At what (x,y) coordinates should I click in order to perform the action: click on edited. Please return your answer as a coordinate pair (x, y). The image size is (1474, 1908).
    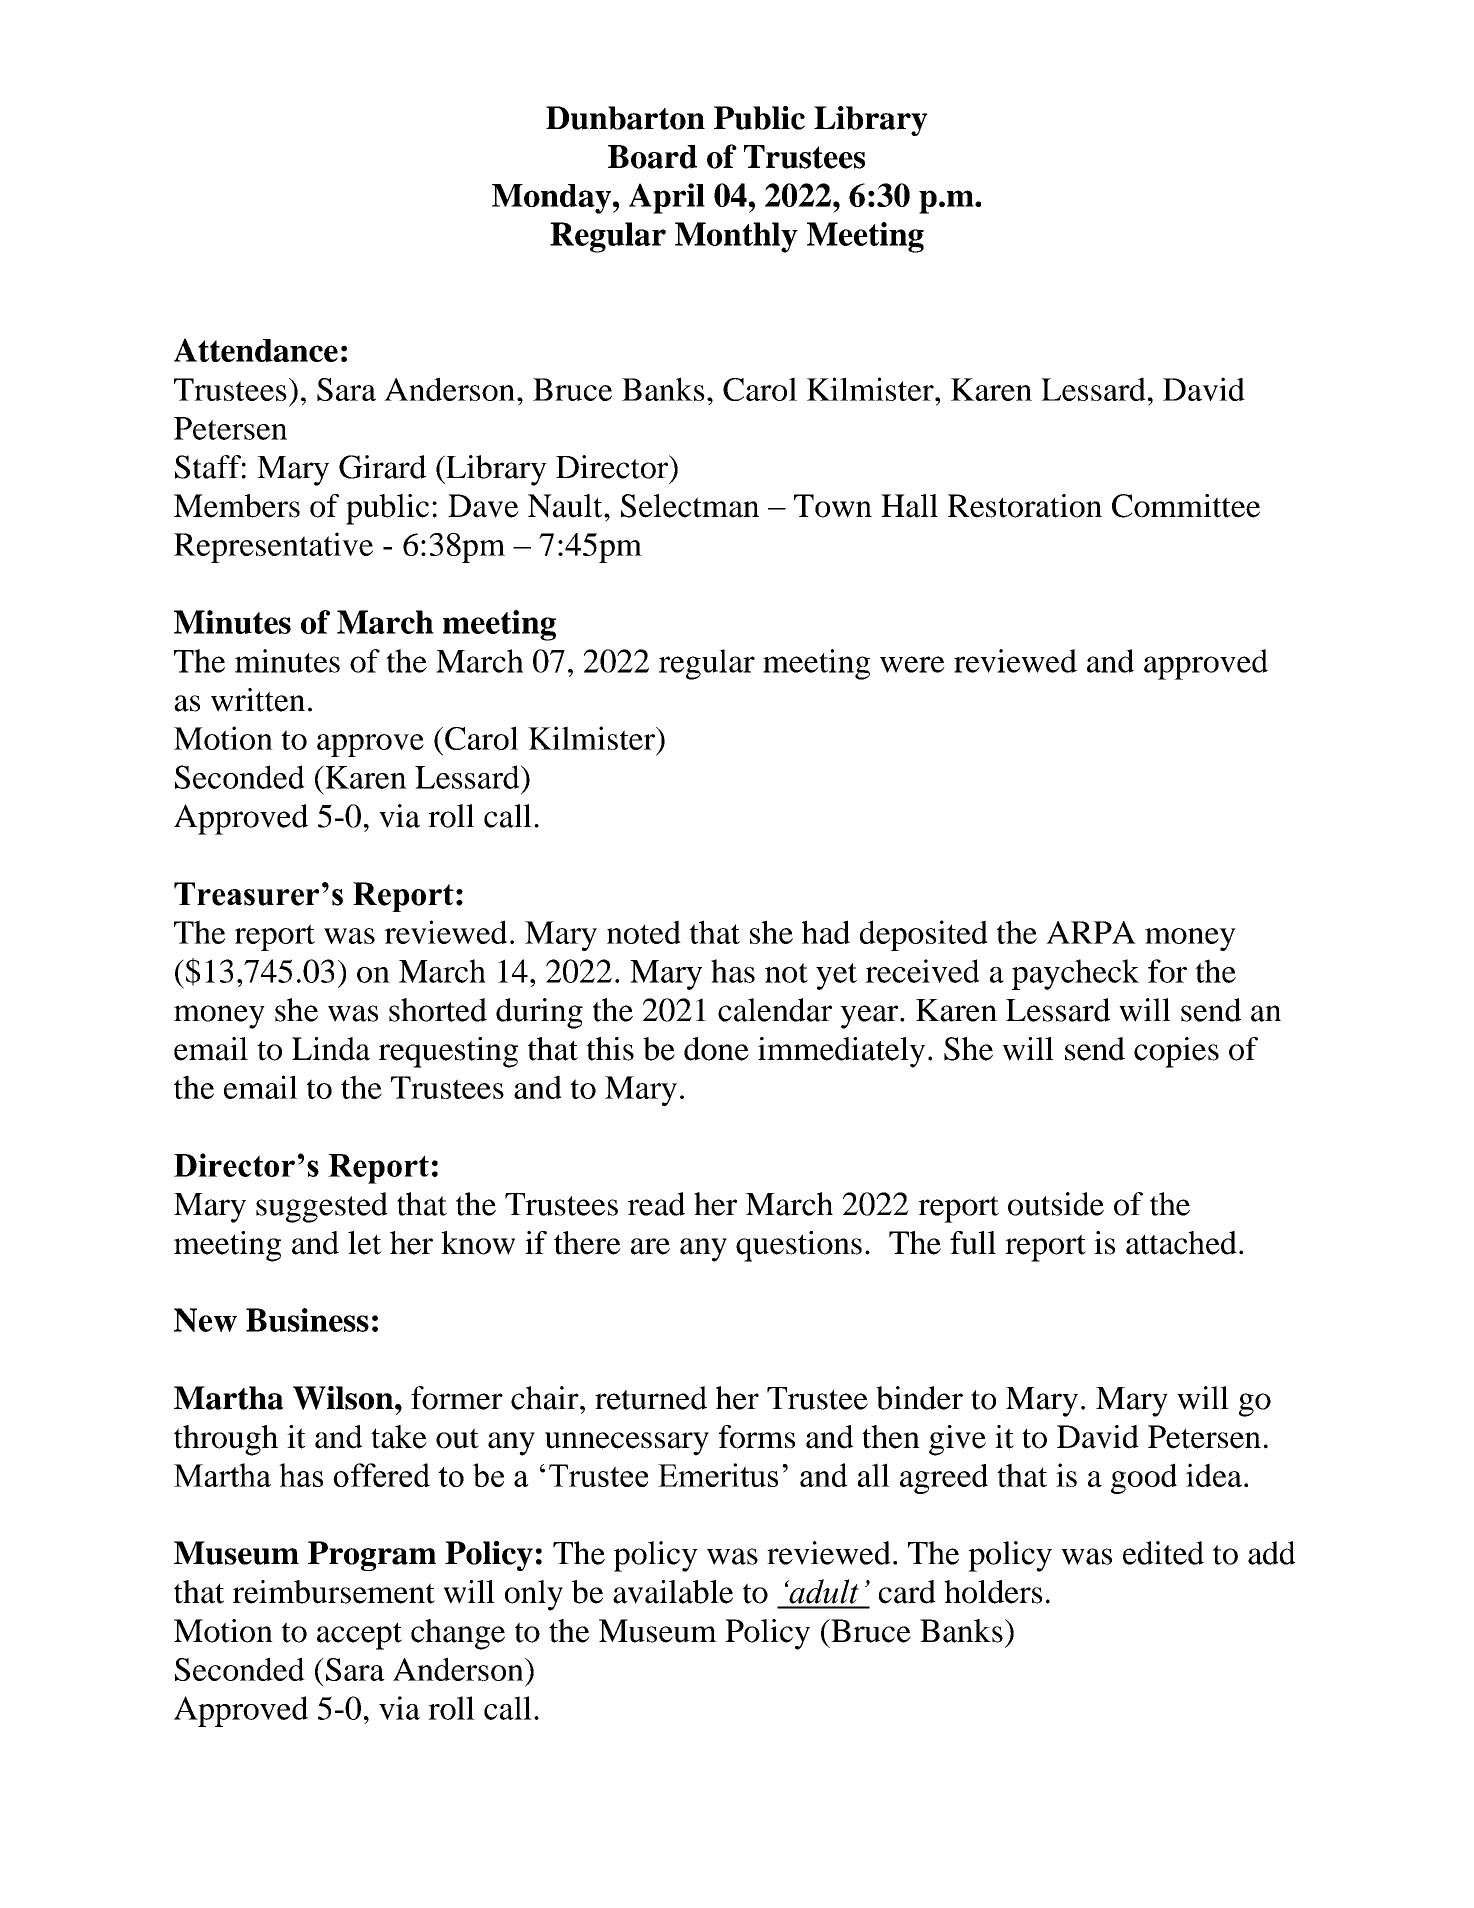
    Looking at the image, I should click on (1163, 1553).
